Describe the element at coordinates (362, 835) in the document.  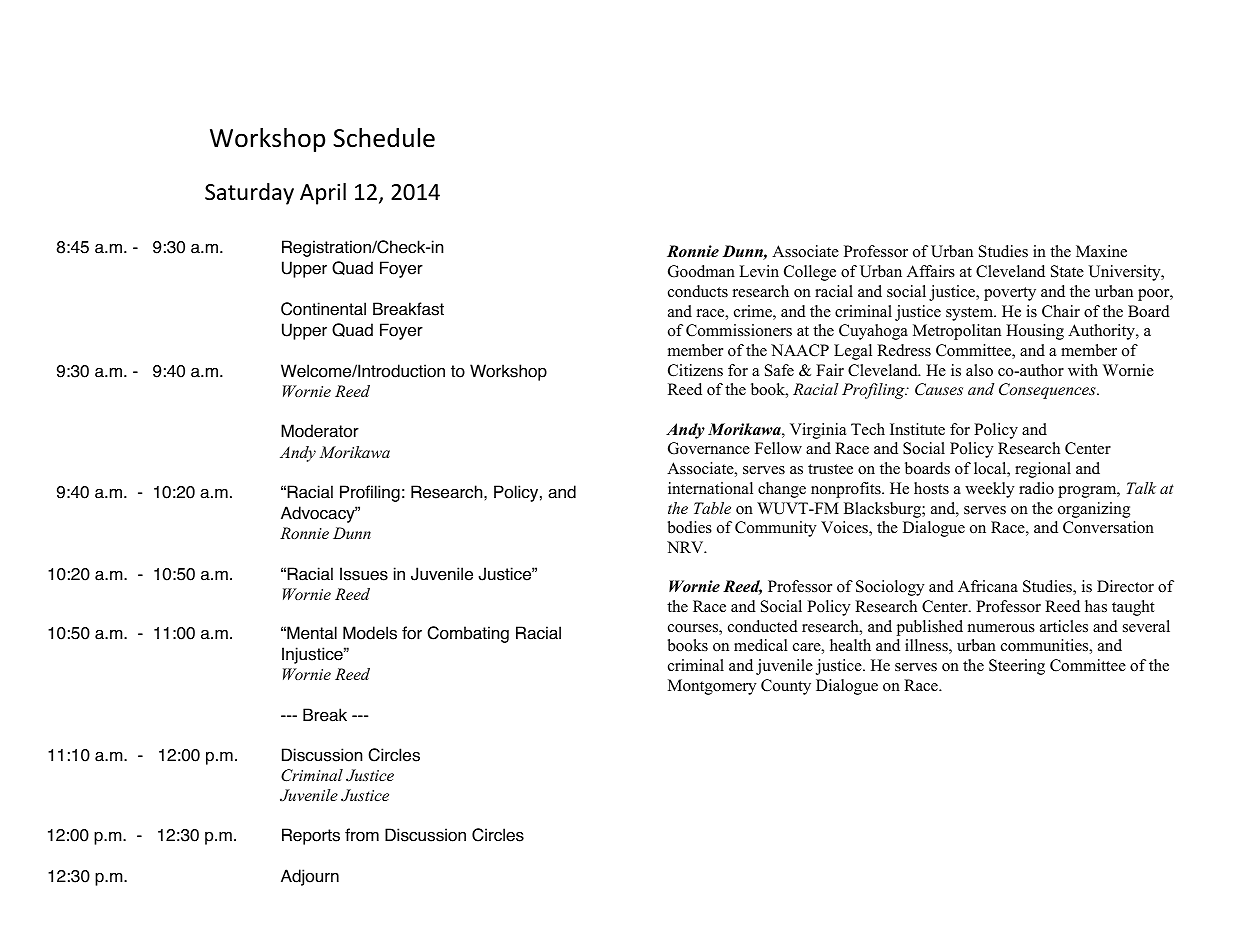
I see `from` at that location.
